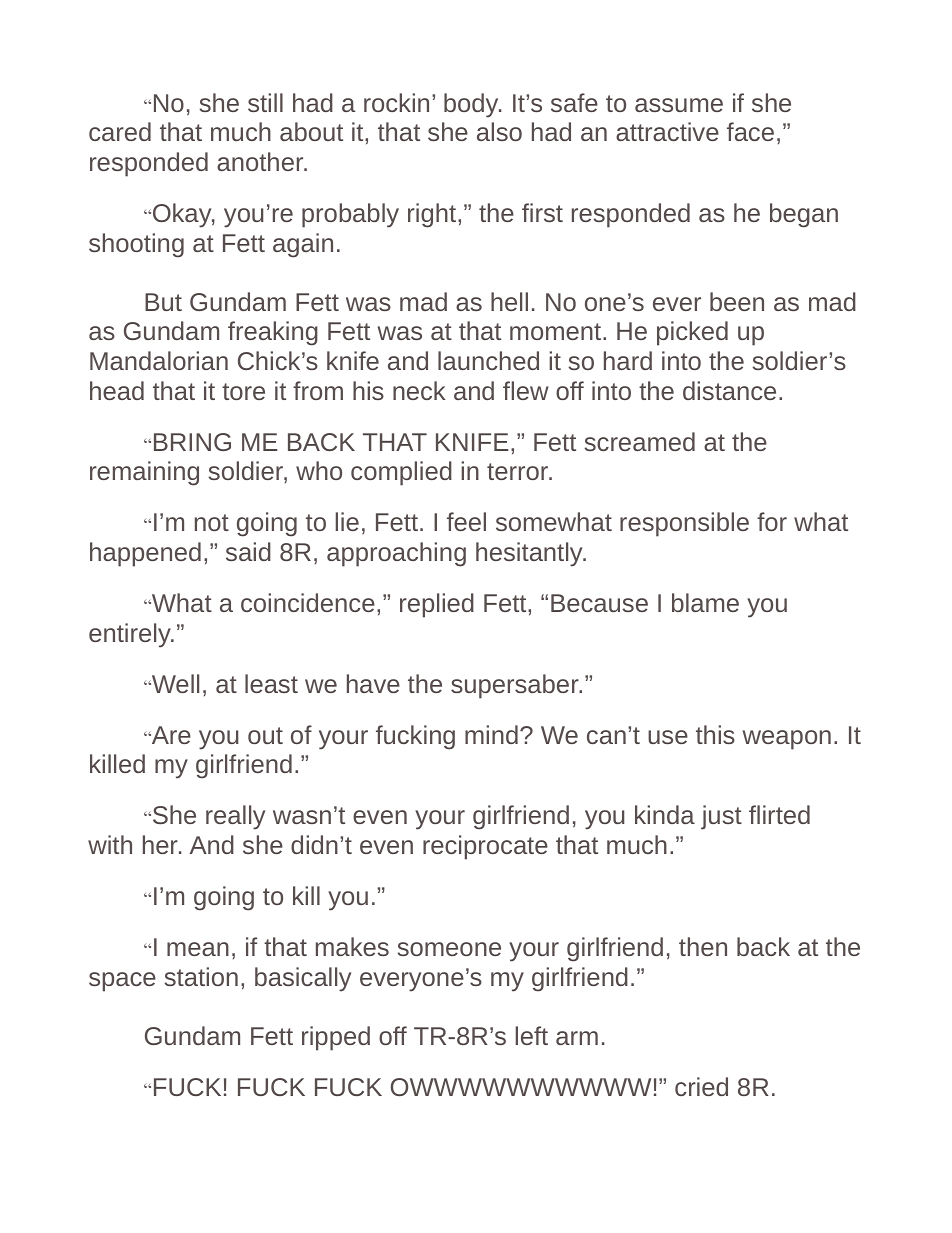  Describe the element at coordinates (750, 131) in the screenshot. I see `face` at that location.
